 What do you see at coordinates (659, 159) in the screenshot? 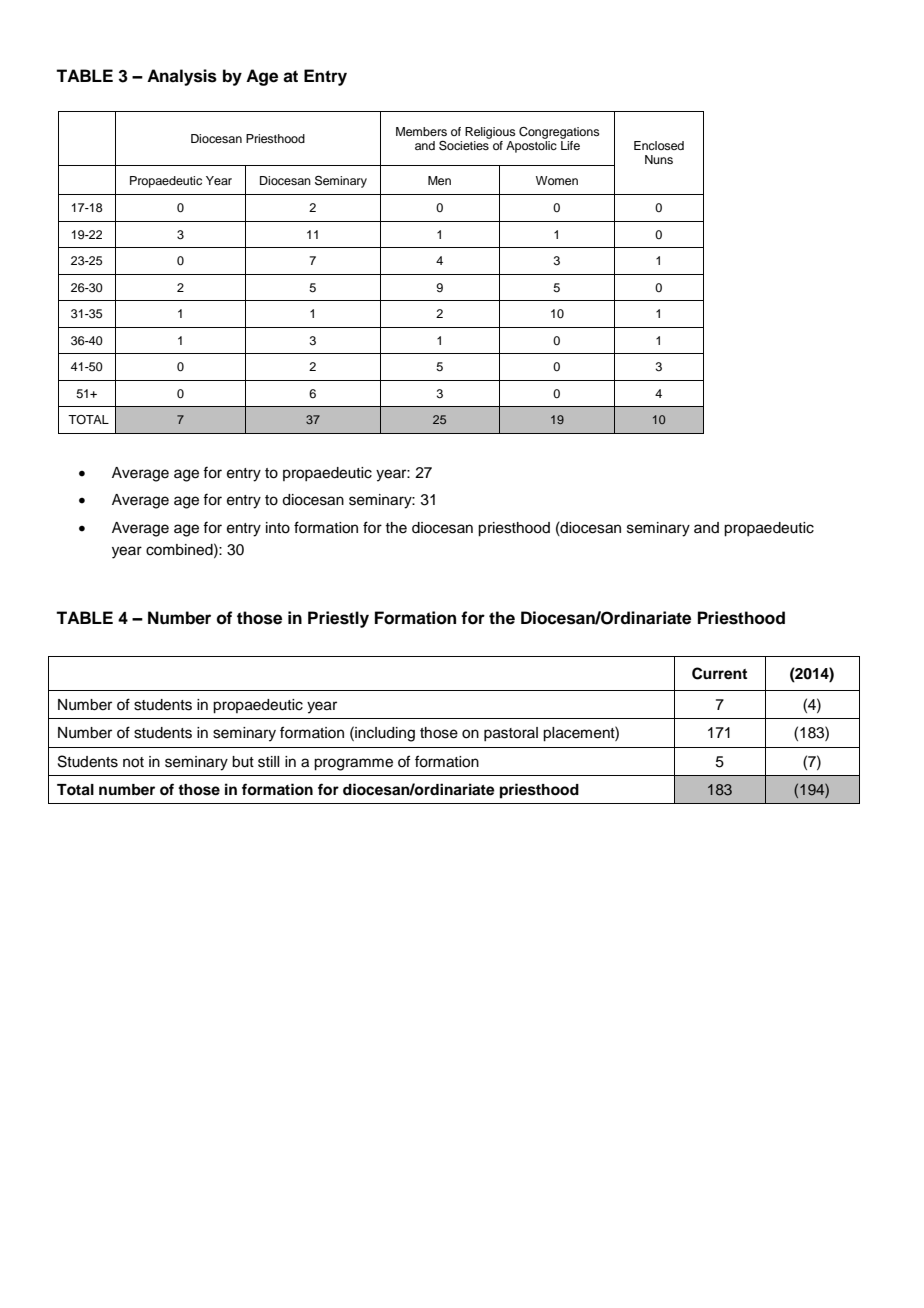
I see `Nuns` at bounding box center [659, 159].
